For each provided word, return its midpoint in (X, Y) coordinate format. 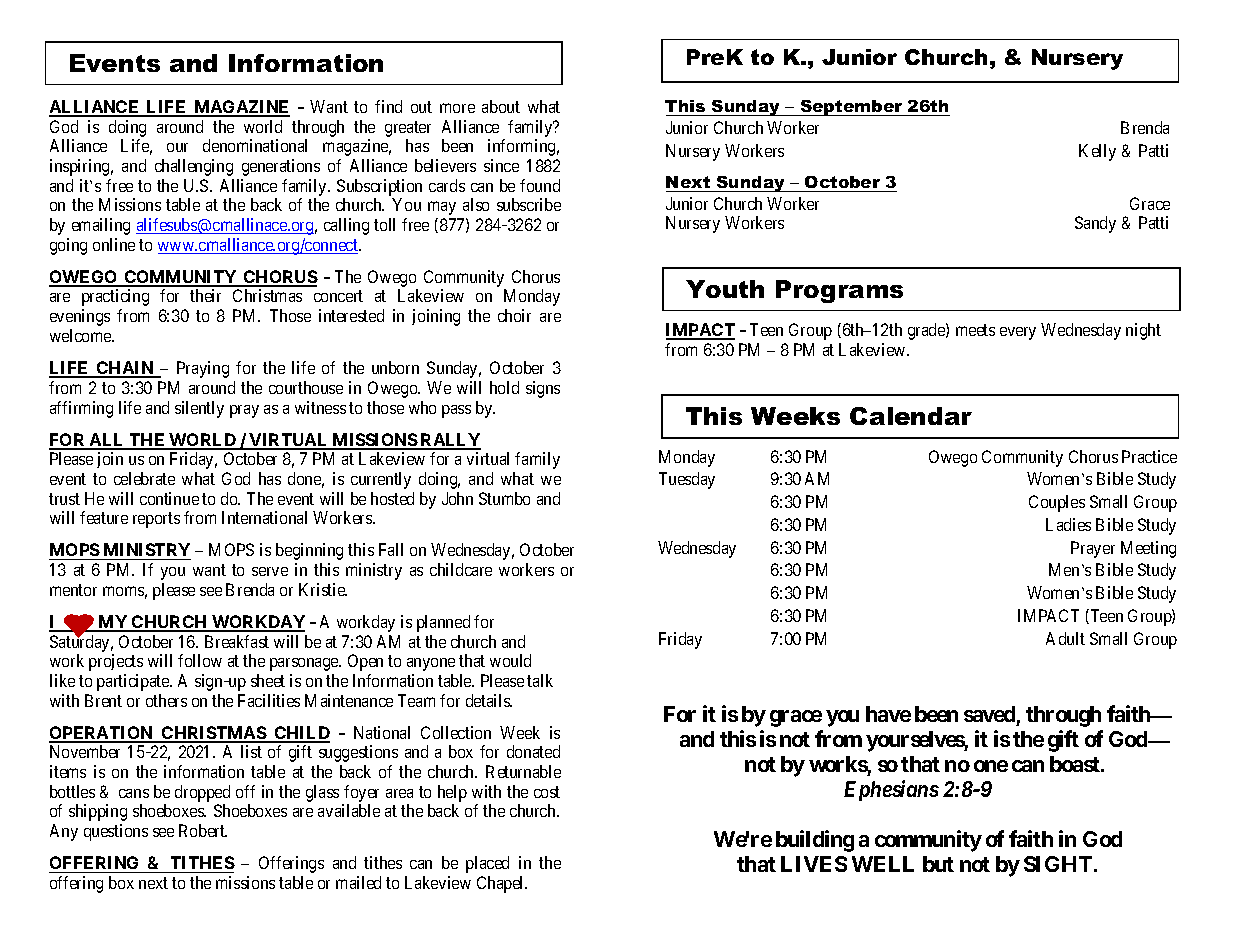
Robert (203, 830)
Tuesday (687, 480)
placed (487, 864)
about (501, 106)
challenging (194, 167)
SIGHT (1059, 864)
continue (169, 498)
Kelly (1097, 152)
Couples (1057, 503)
